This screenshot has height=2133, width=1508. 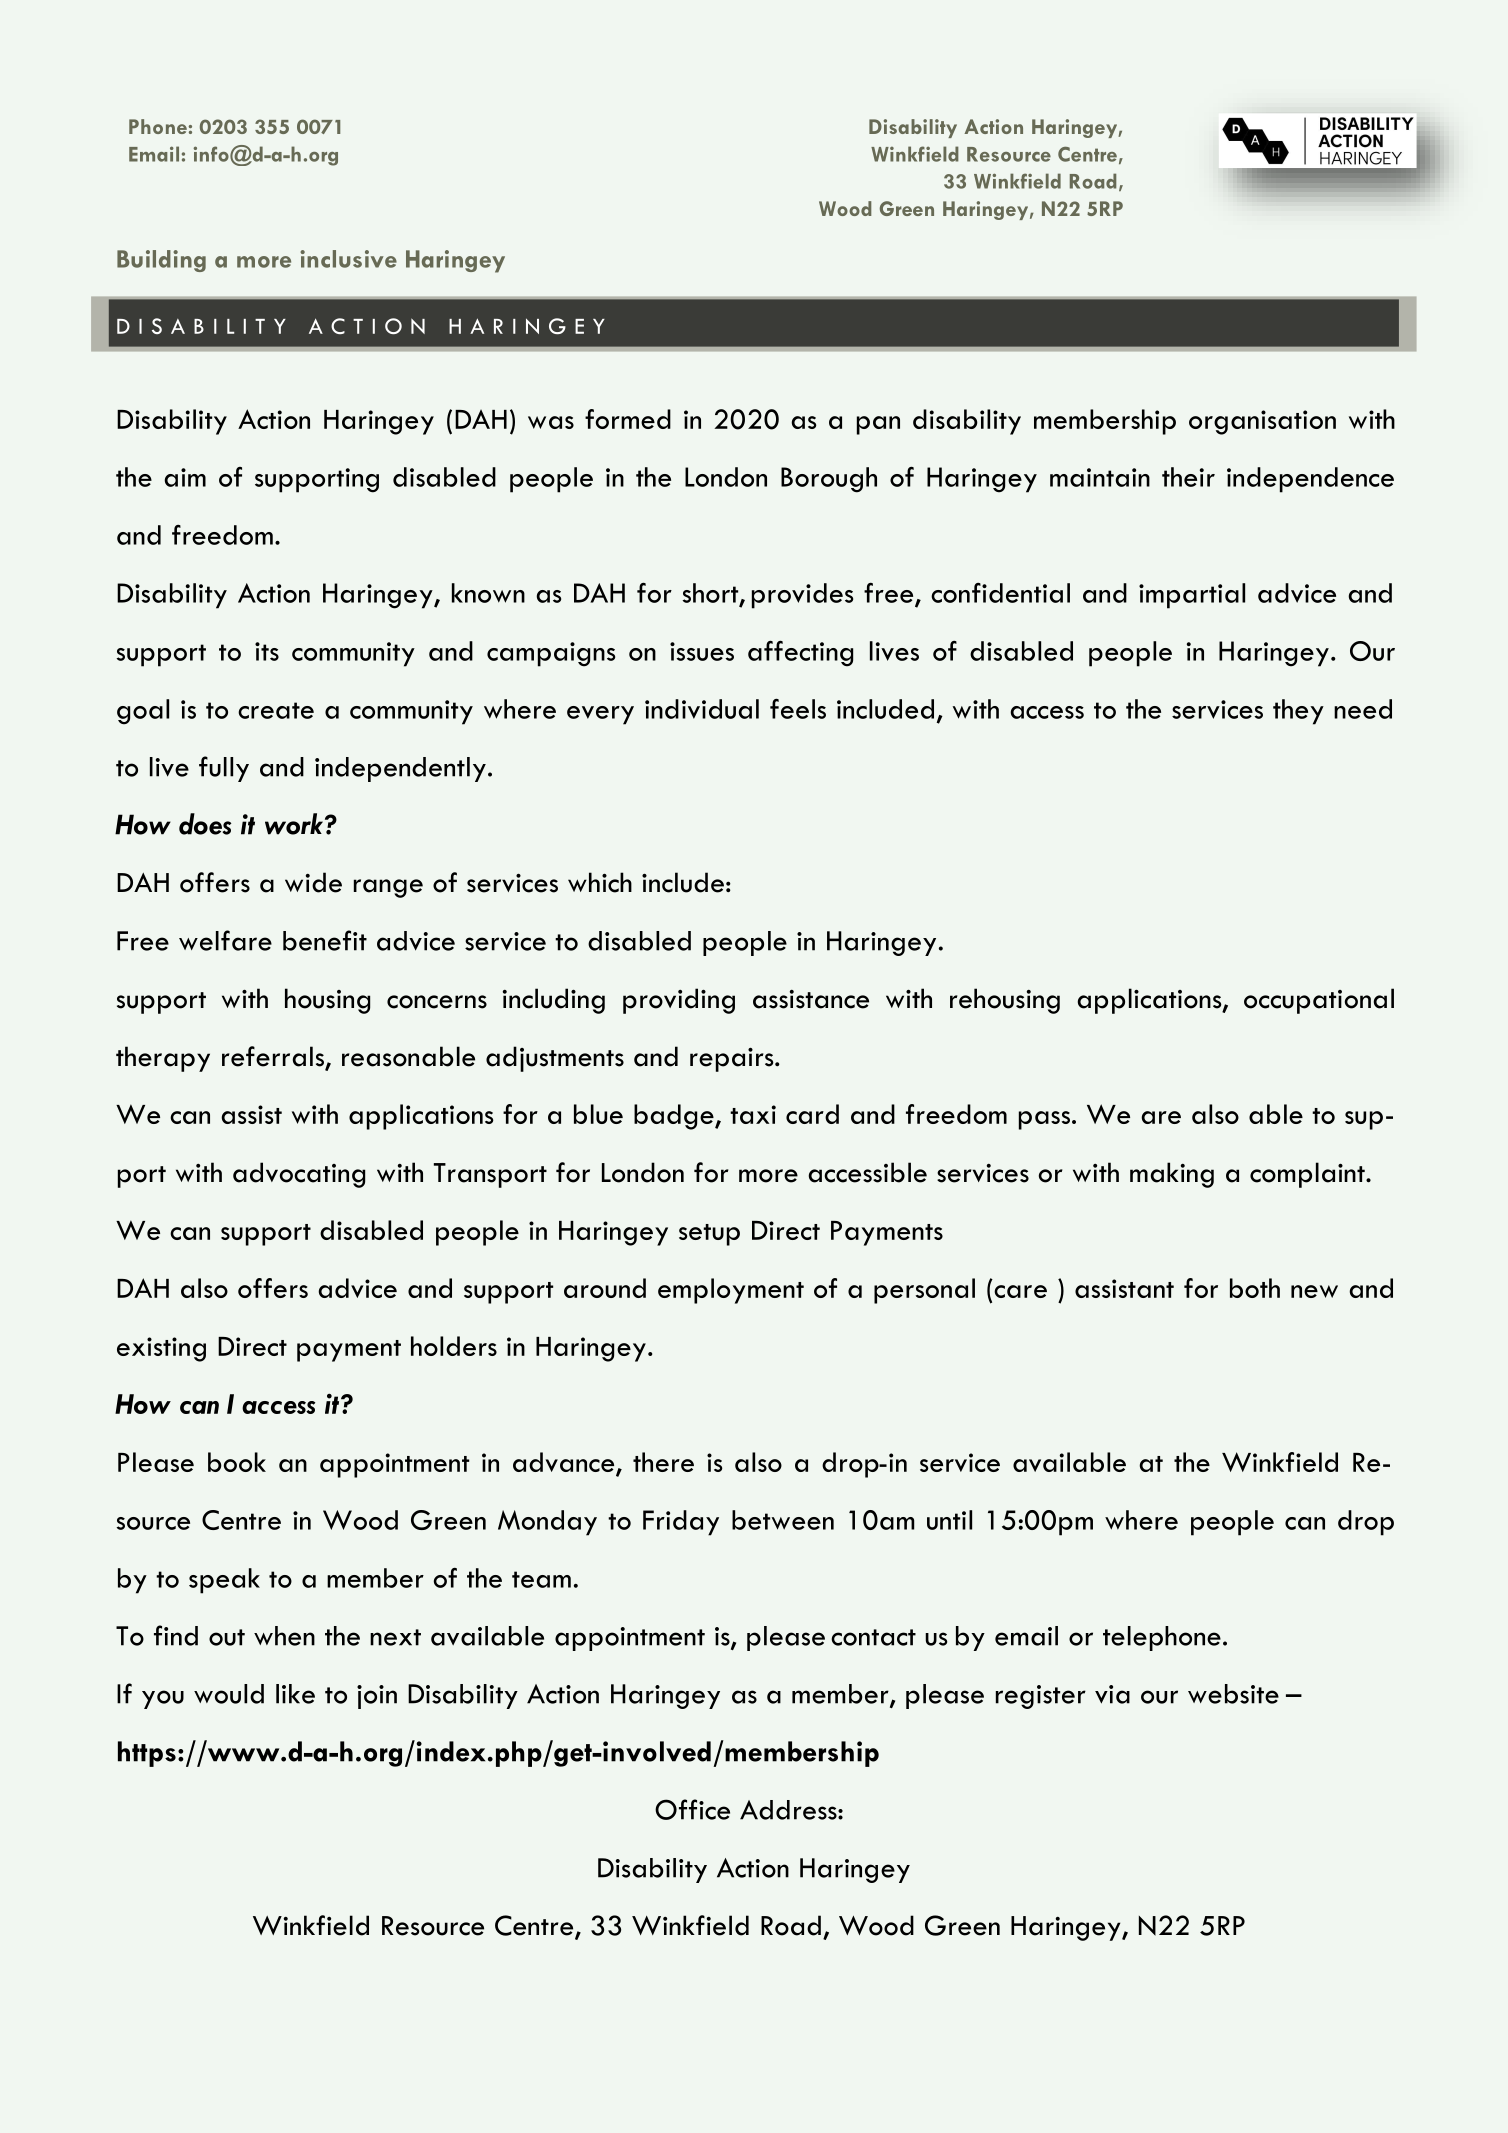 I want to click on both, so click(x=1255, y=1288).
